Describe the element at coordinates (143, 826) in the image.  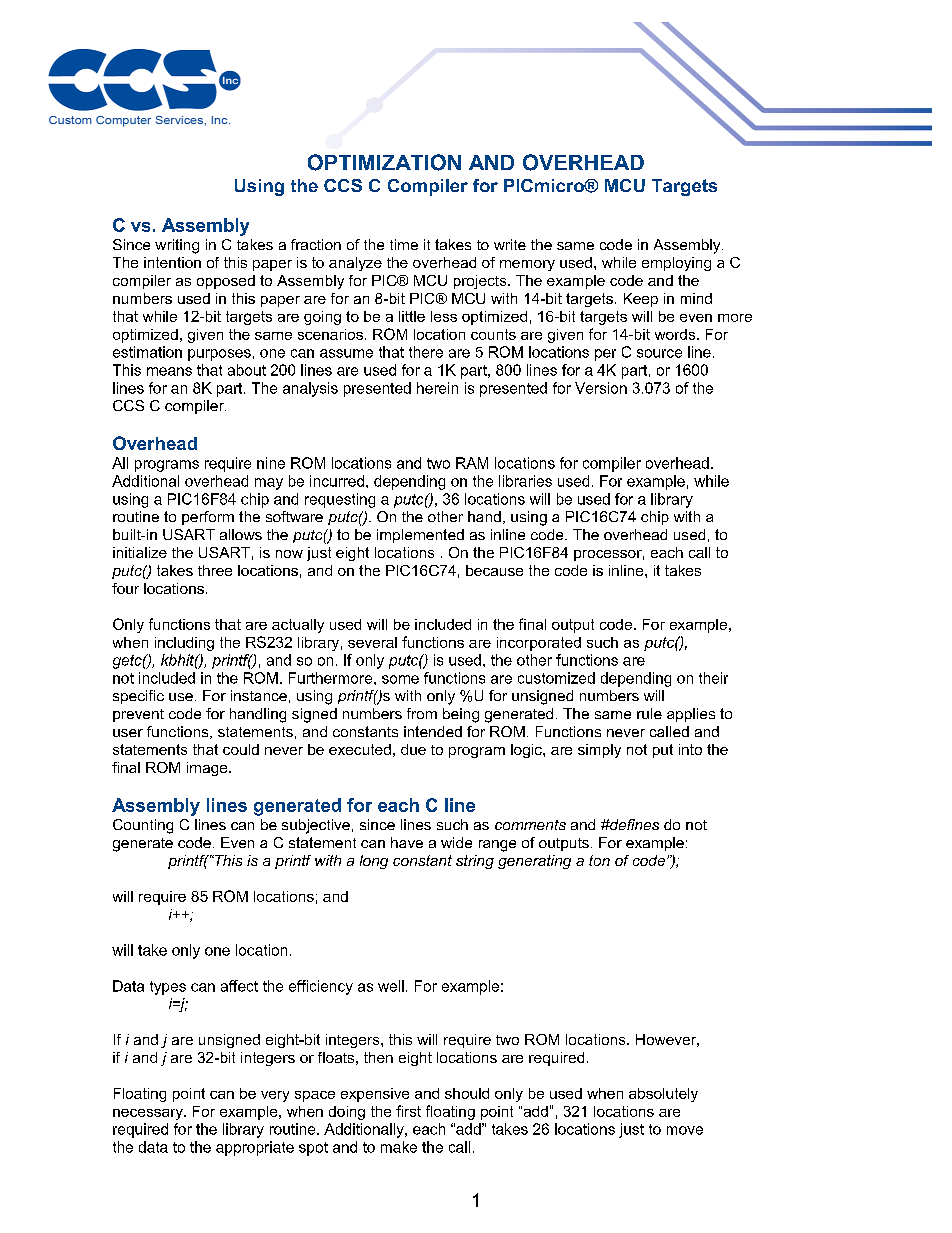
I see `Counting` at that location.
